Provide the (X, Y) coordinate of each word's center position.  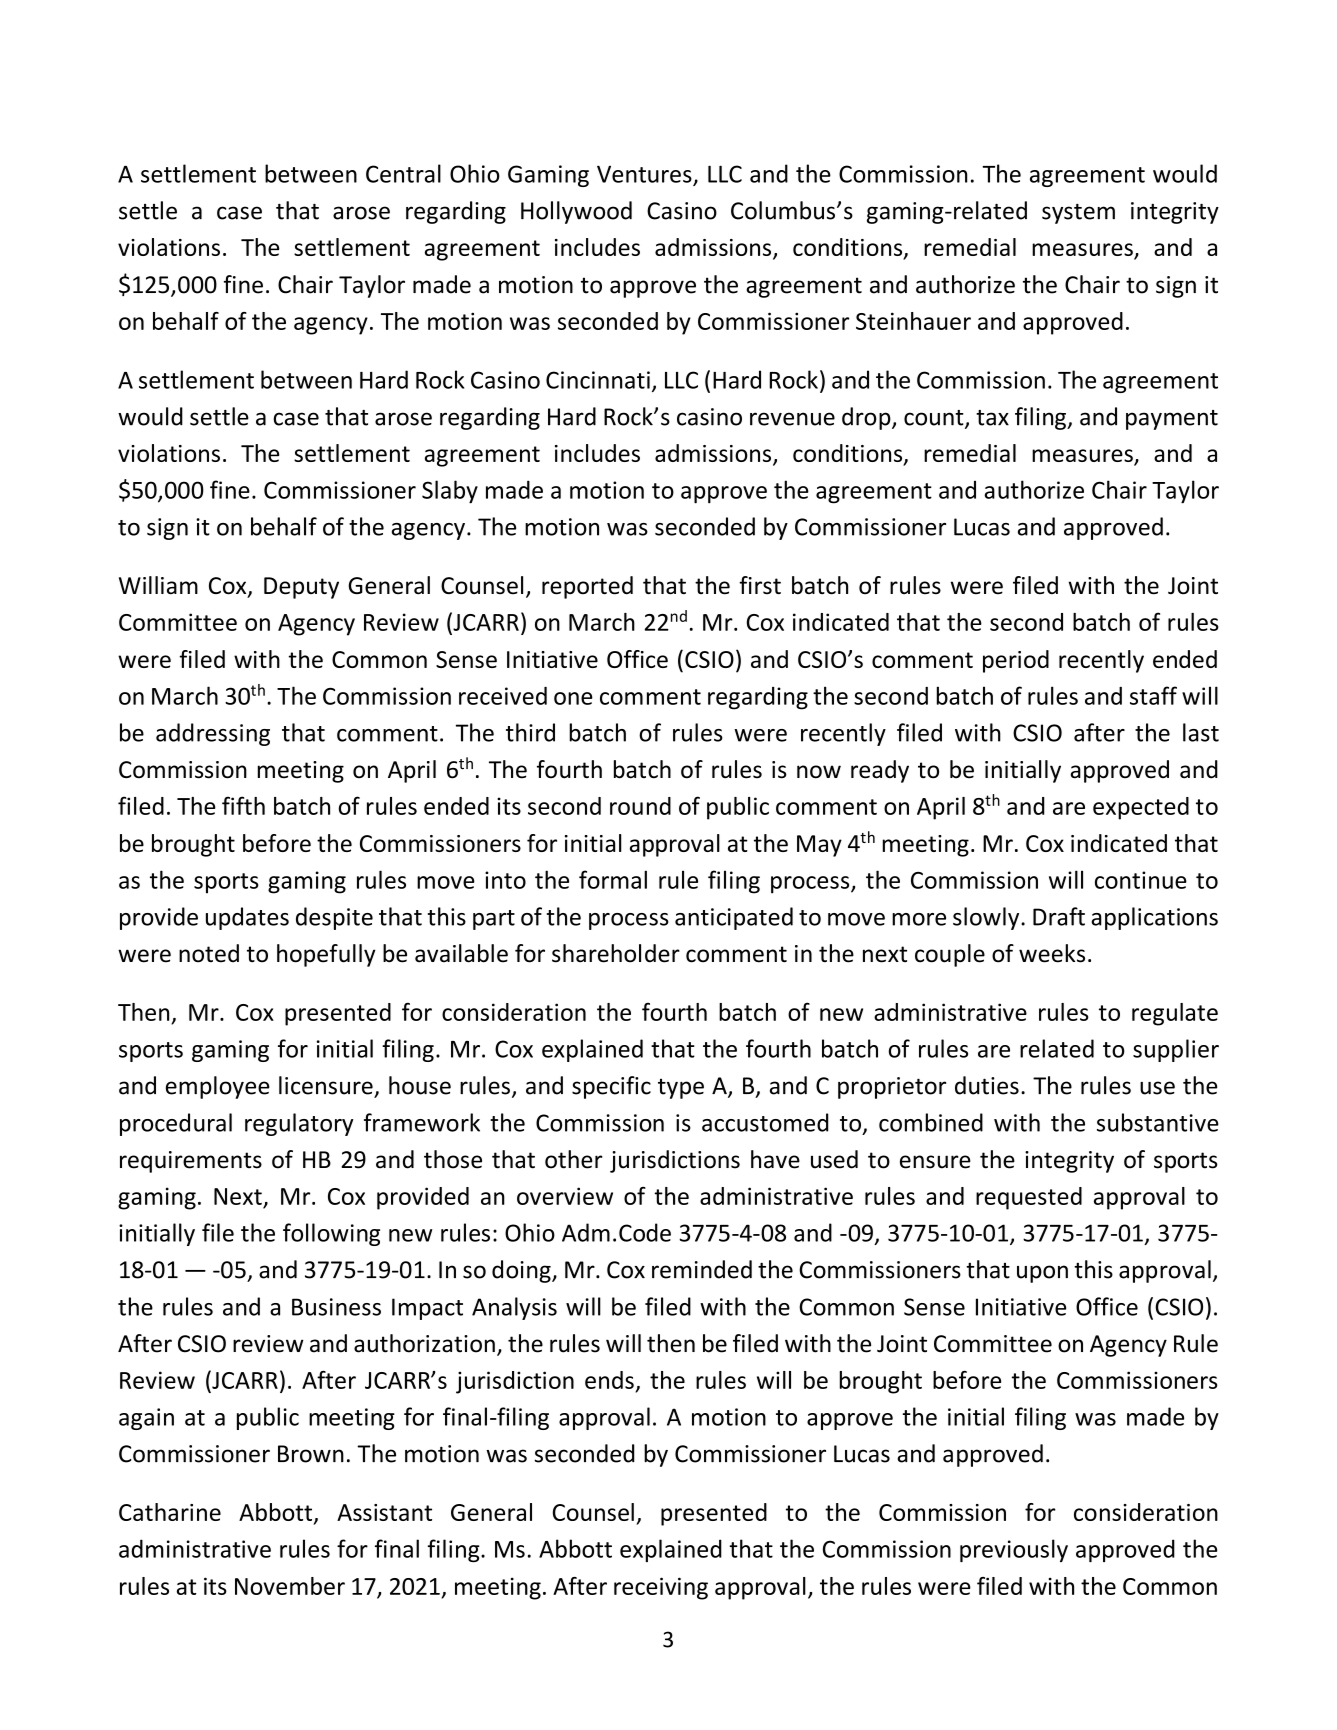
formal (613, 879)
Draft (1059, 916)
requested (1029, 1198)
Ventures (644, 174)
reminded (702, 1269)
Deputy (301, 588)
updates (247, 918)
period (1016, 661)
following (331, 1234)
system (1078, 214)
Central (403, 173)
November (290, 1586)
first (760, 585)
